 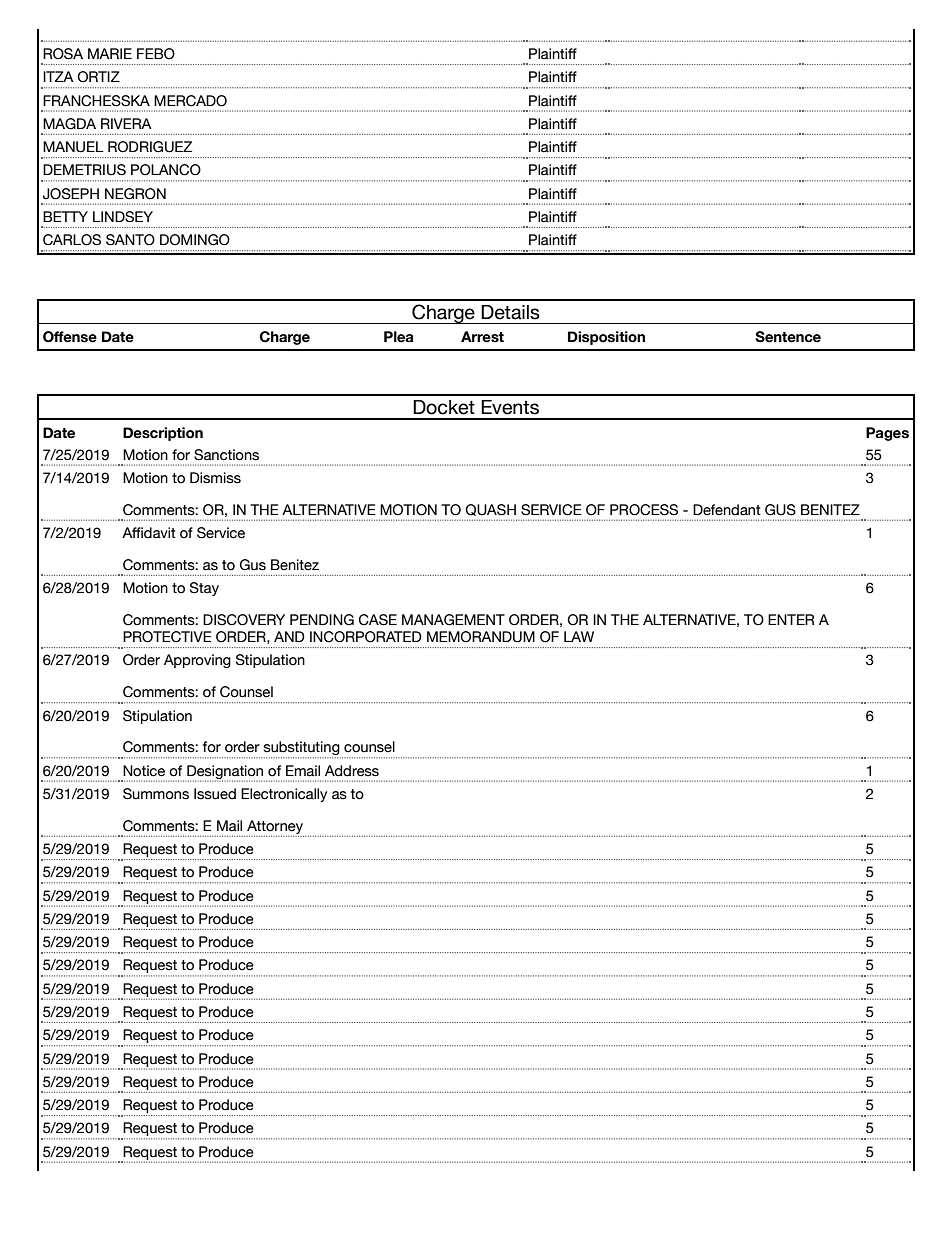 I want to click on Sentence, so click(x=788, y=337).
